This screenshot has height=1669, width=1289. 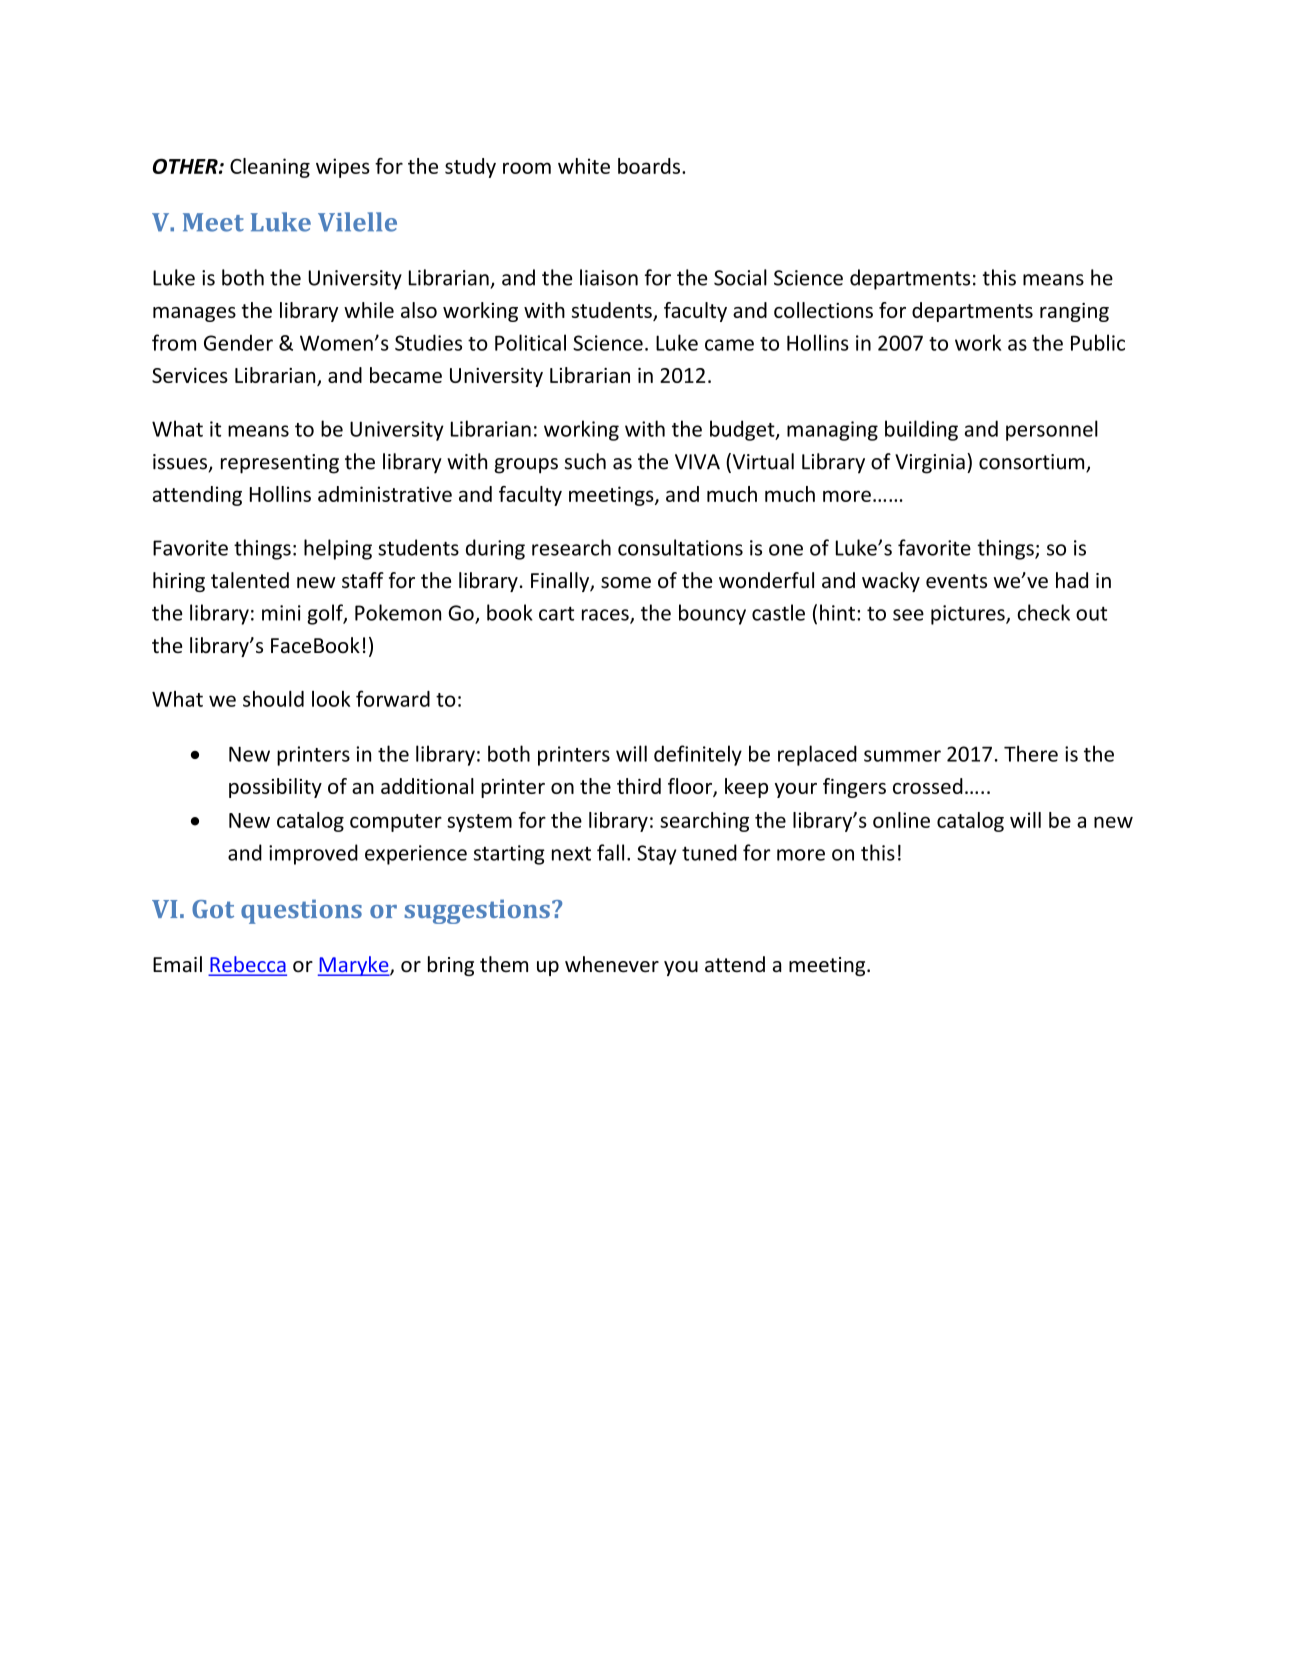 I want to click on ranging, so click(x=1074, y=312).
